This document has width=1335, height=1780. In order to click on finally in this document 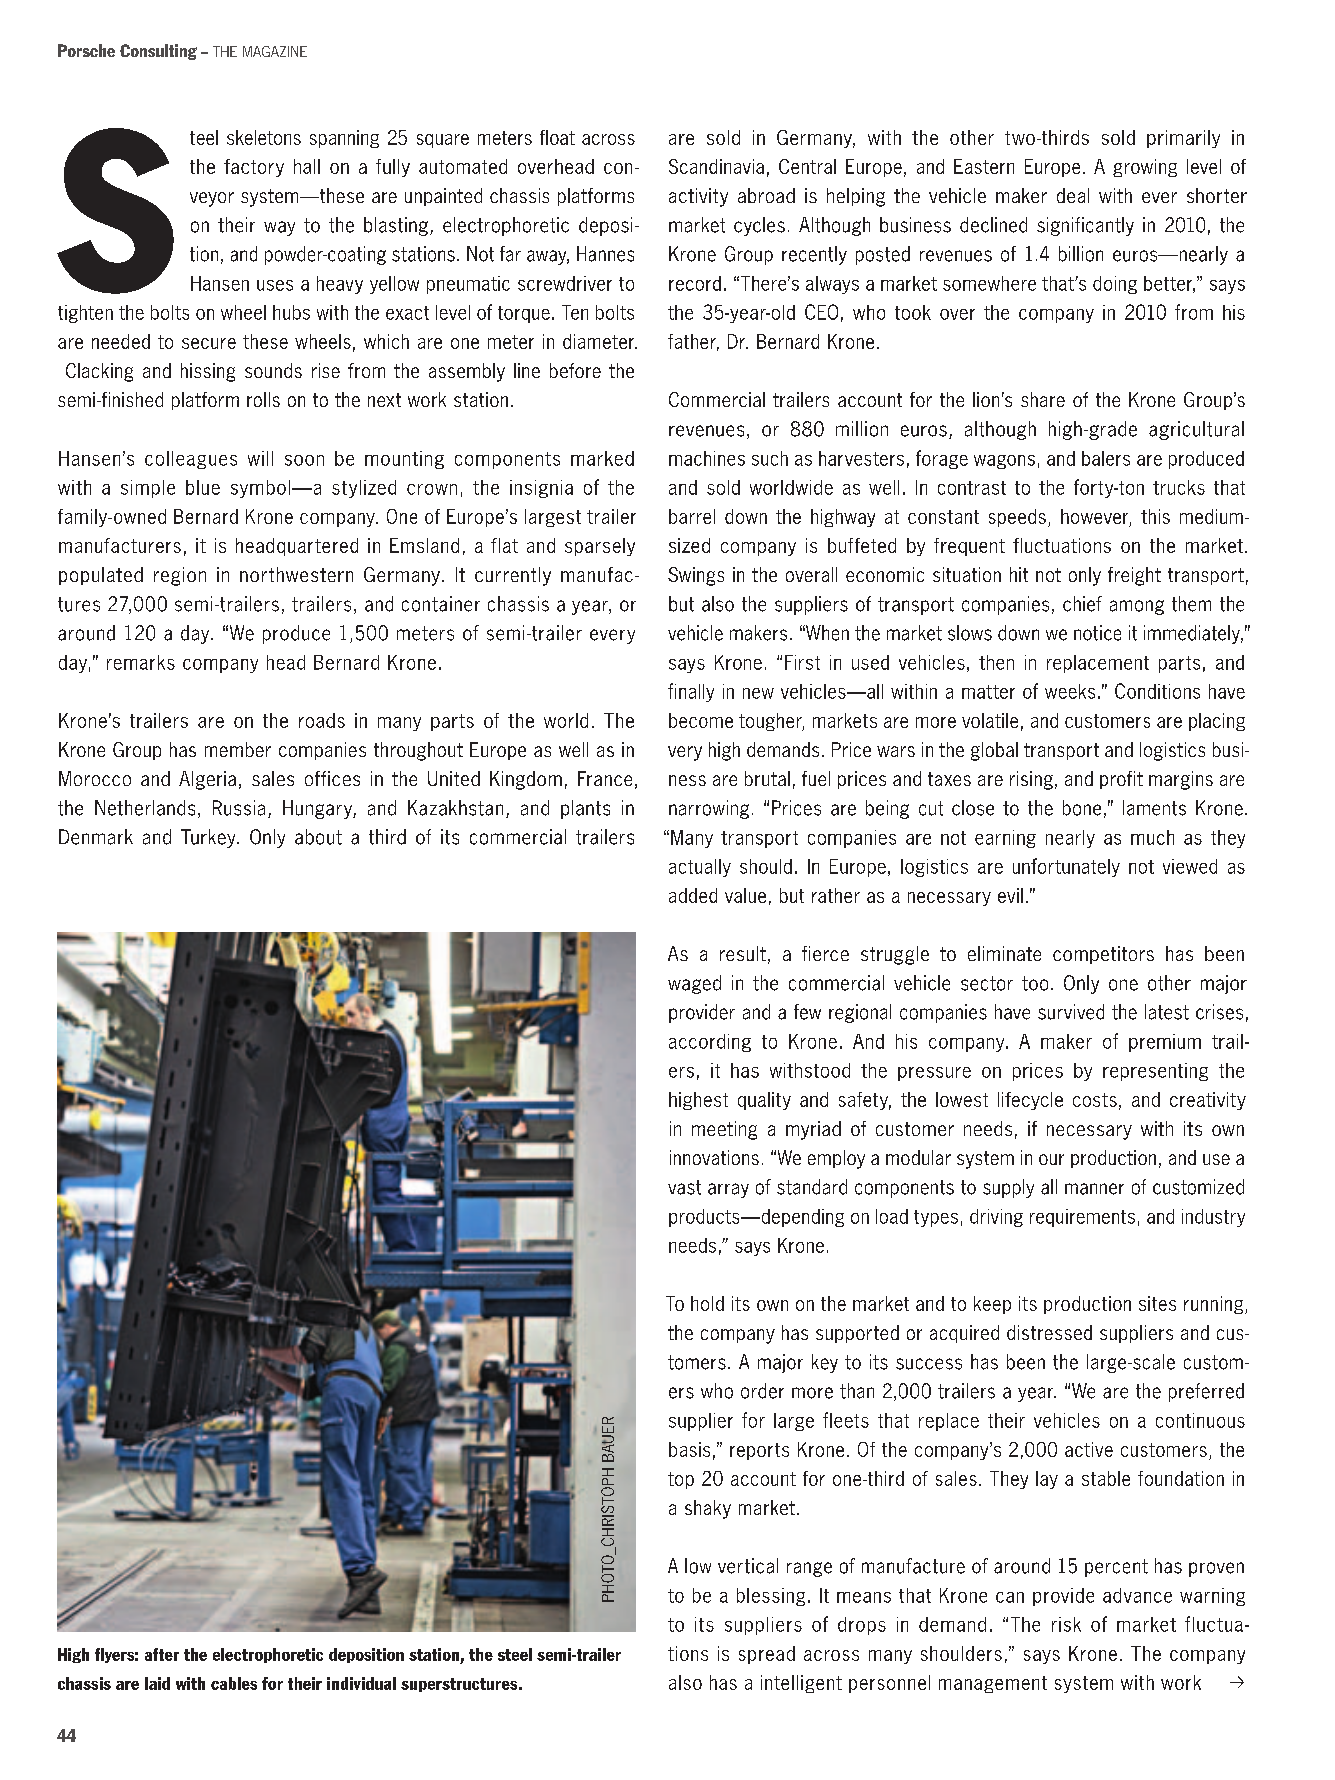, I will do `click(691, 692)`.
